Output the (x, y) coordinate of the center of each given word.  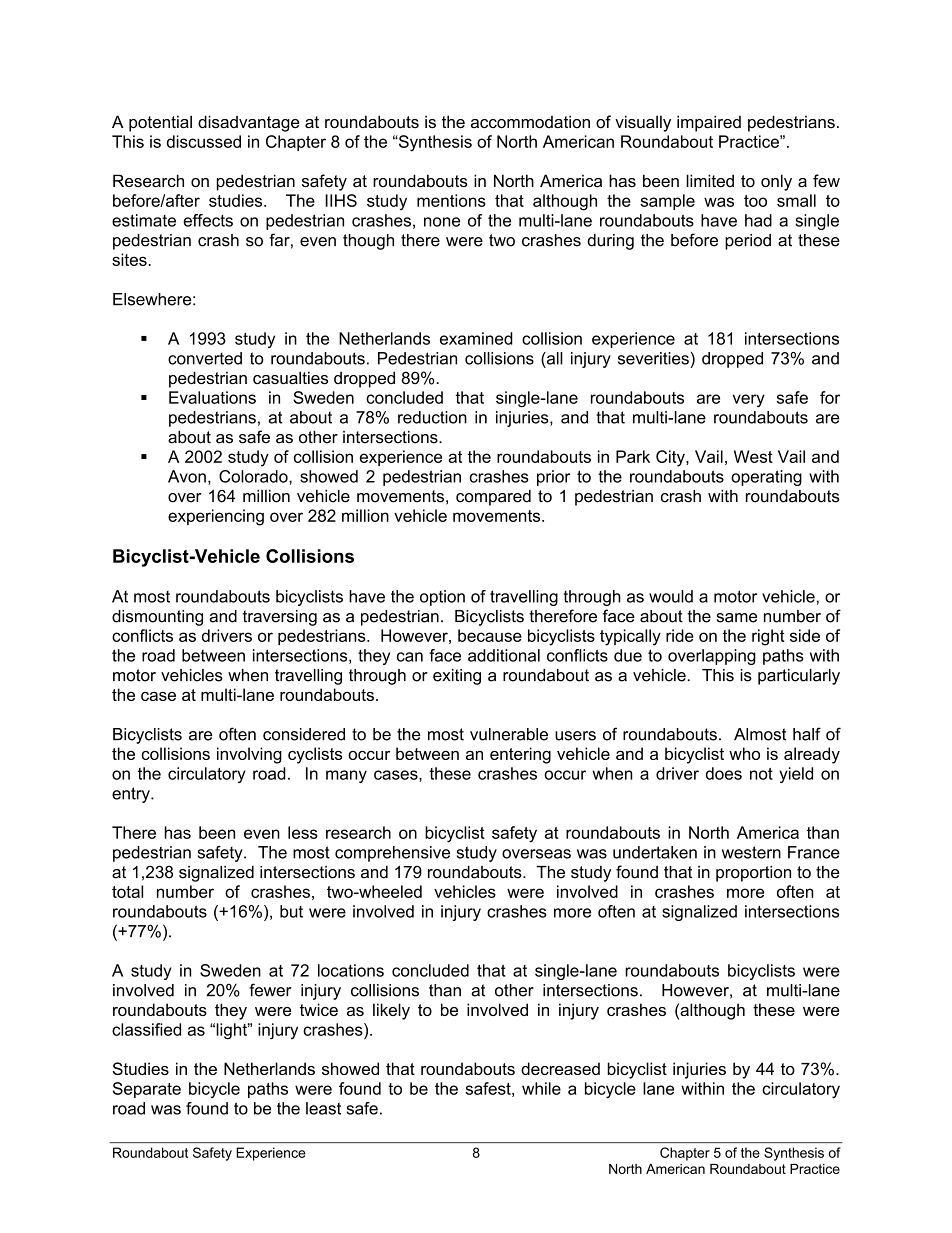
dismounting (157, 618)
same (736, 618)
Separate (147, 1090)
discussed (204, 141)
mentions (451, 200)
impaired (709, 123)
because (490, 635)
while (541, 1088)
